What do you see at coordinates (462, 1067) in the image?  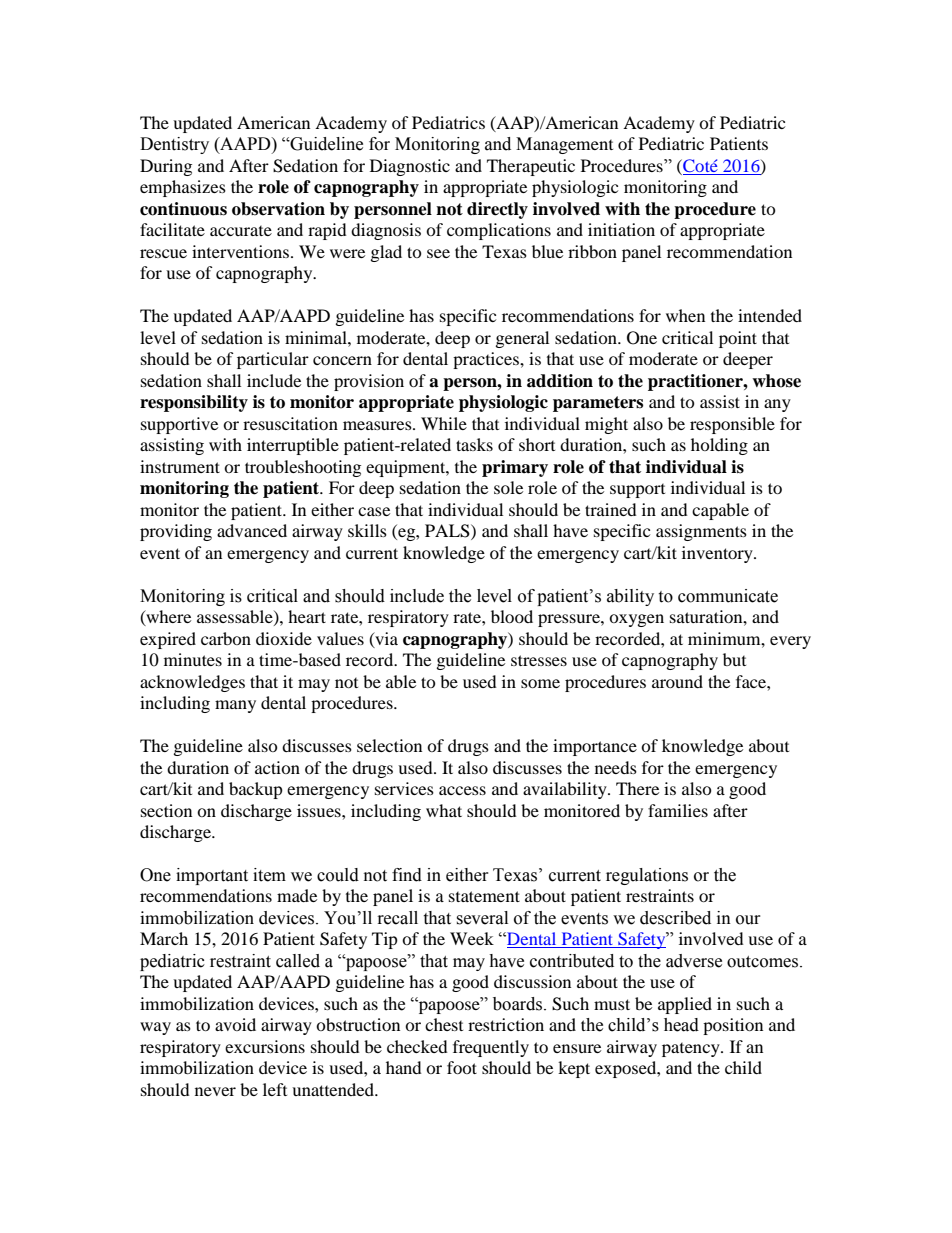 I see `foot` at bounding box center [462, 1067].
